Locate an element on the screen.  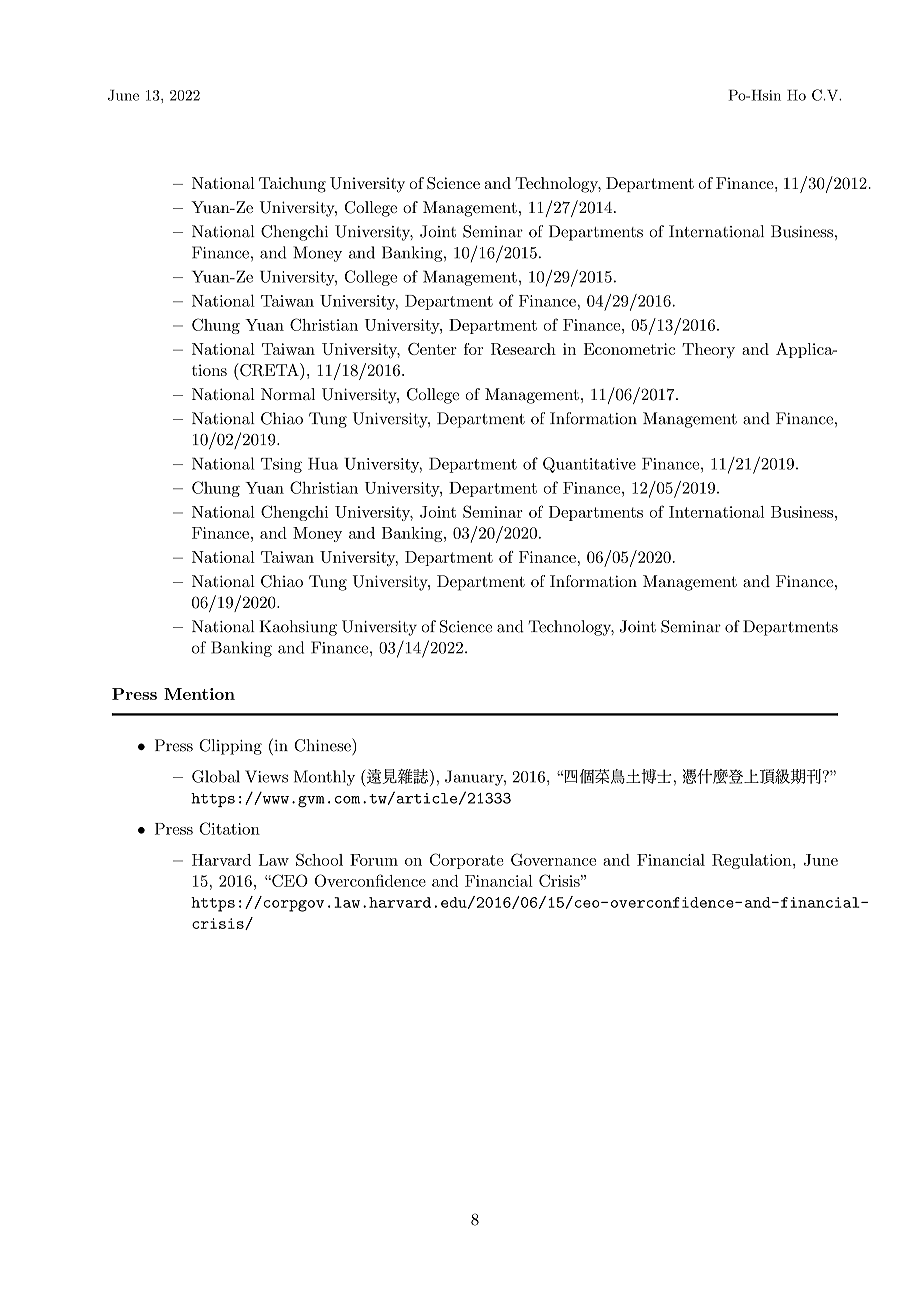
Corporate is located at coordinates (466, 861).
